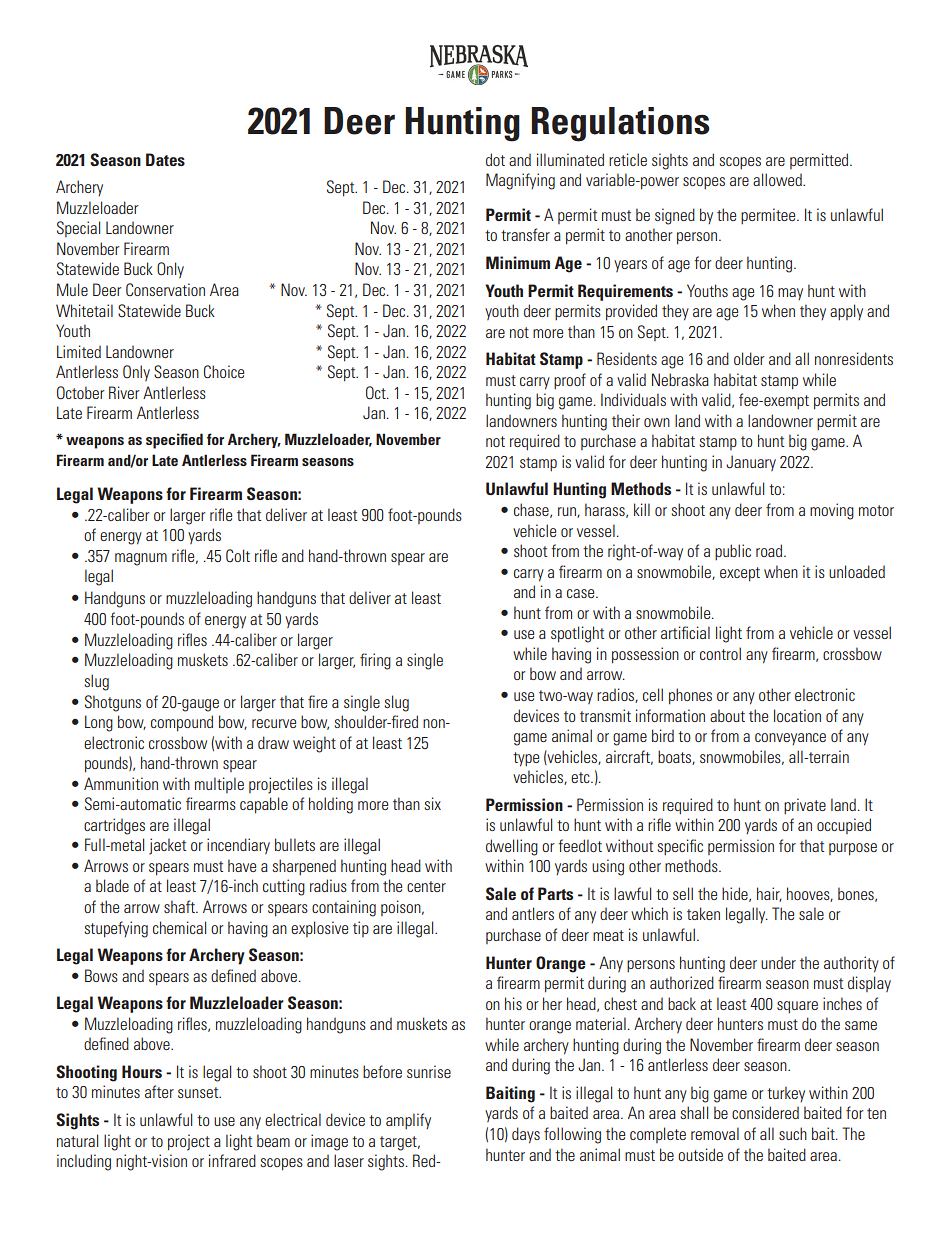  I want to click on proof, so click(570, 381).
